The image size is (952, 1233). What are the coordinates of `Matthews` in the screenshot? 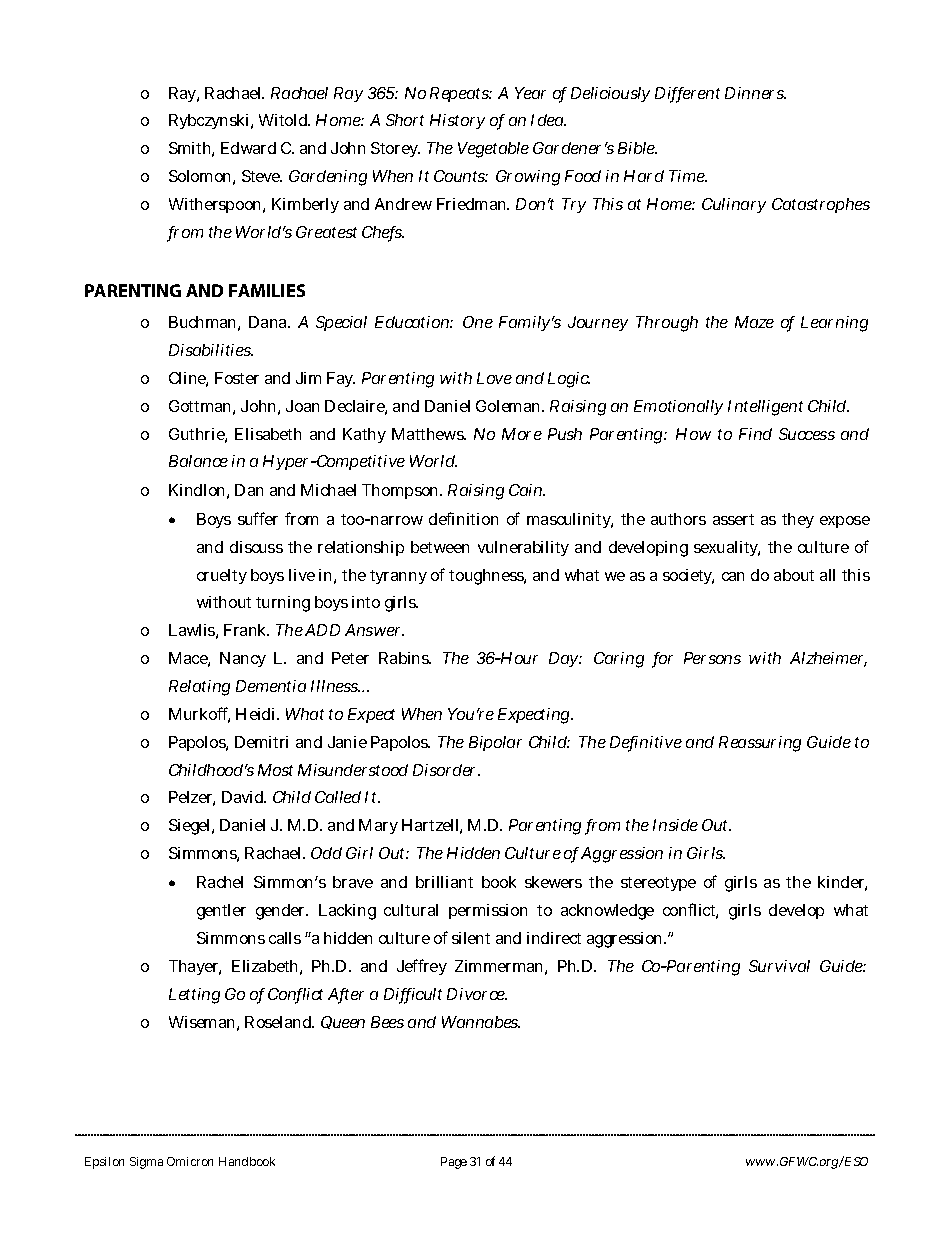 It's located at (429, 434).
